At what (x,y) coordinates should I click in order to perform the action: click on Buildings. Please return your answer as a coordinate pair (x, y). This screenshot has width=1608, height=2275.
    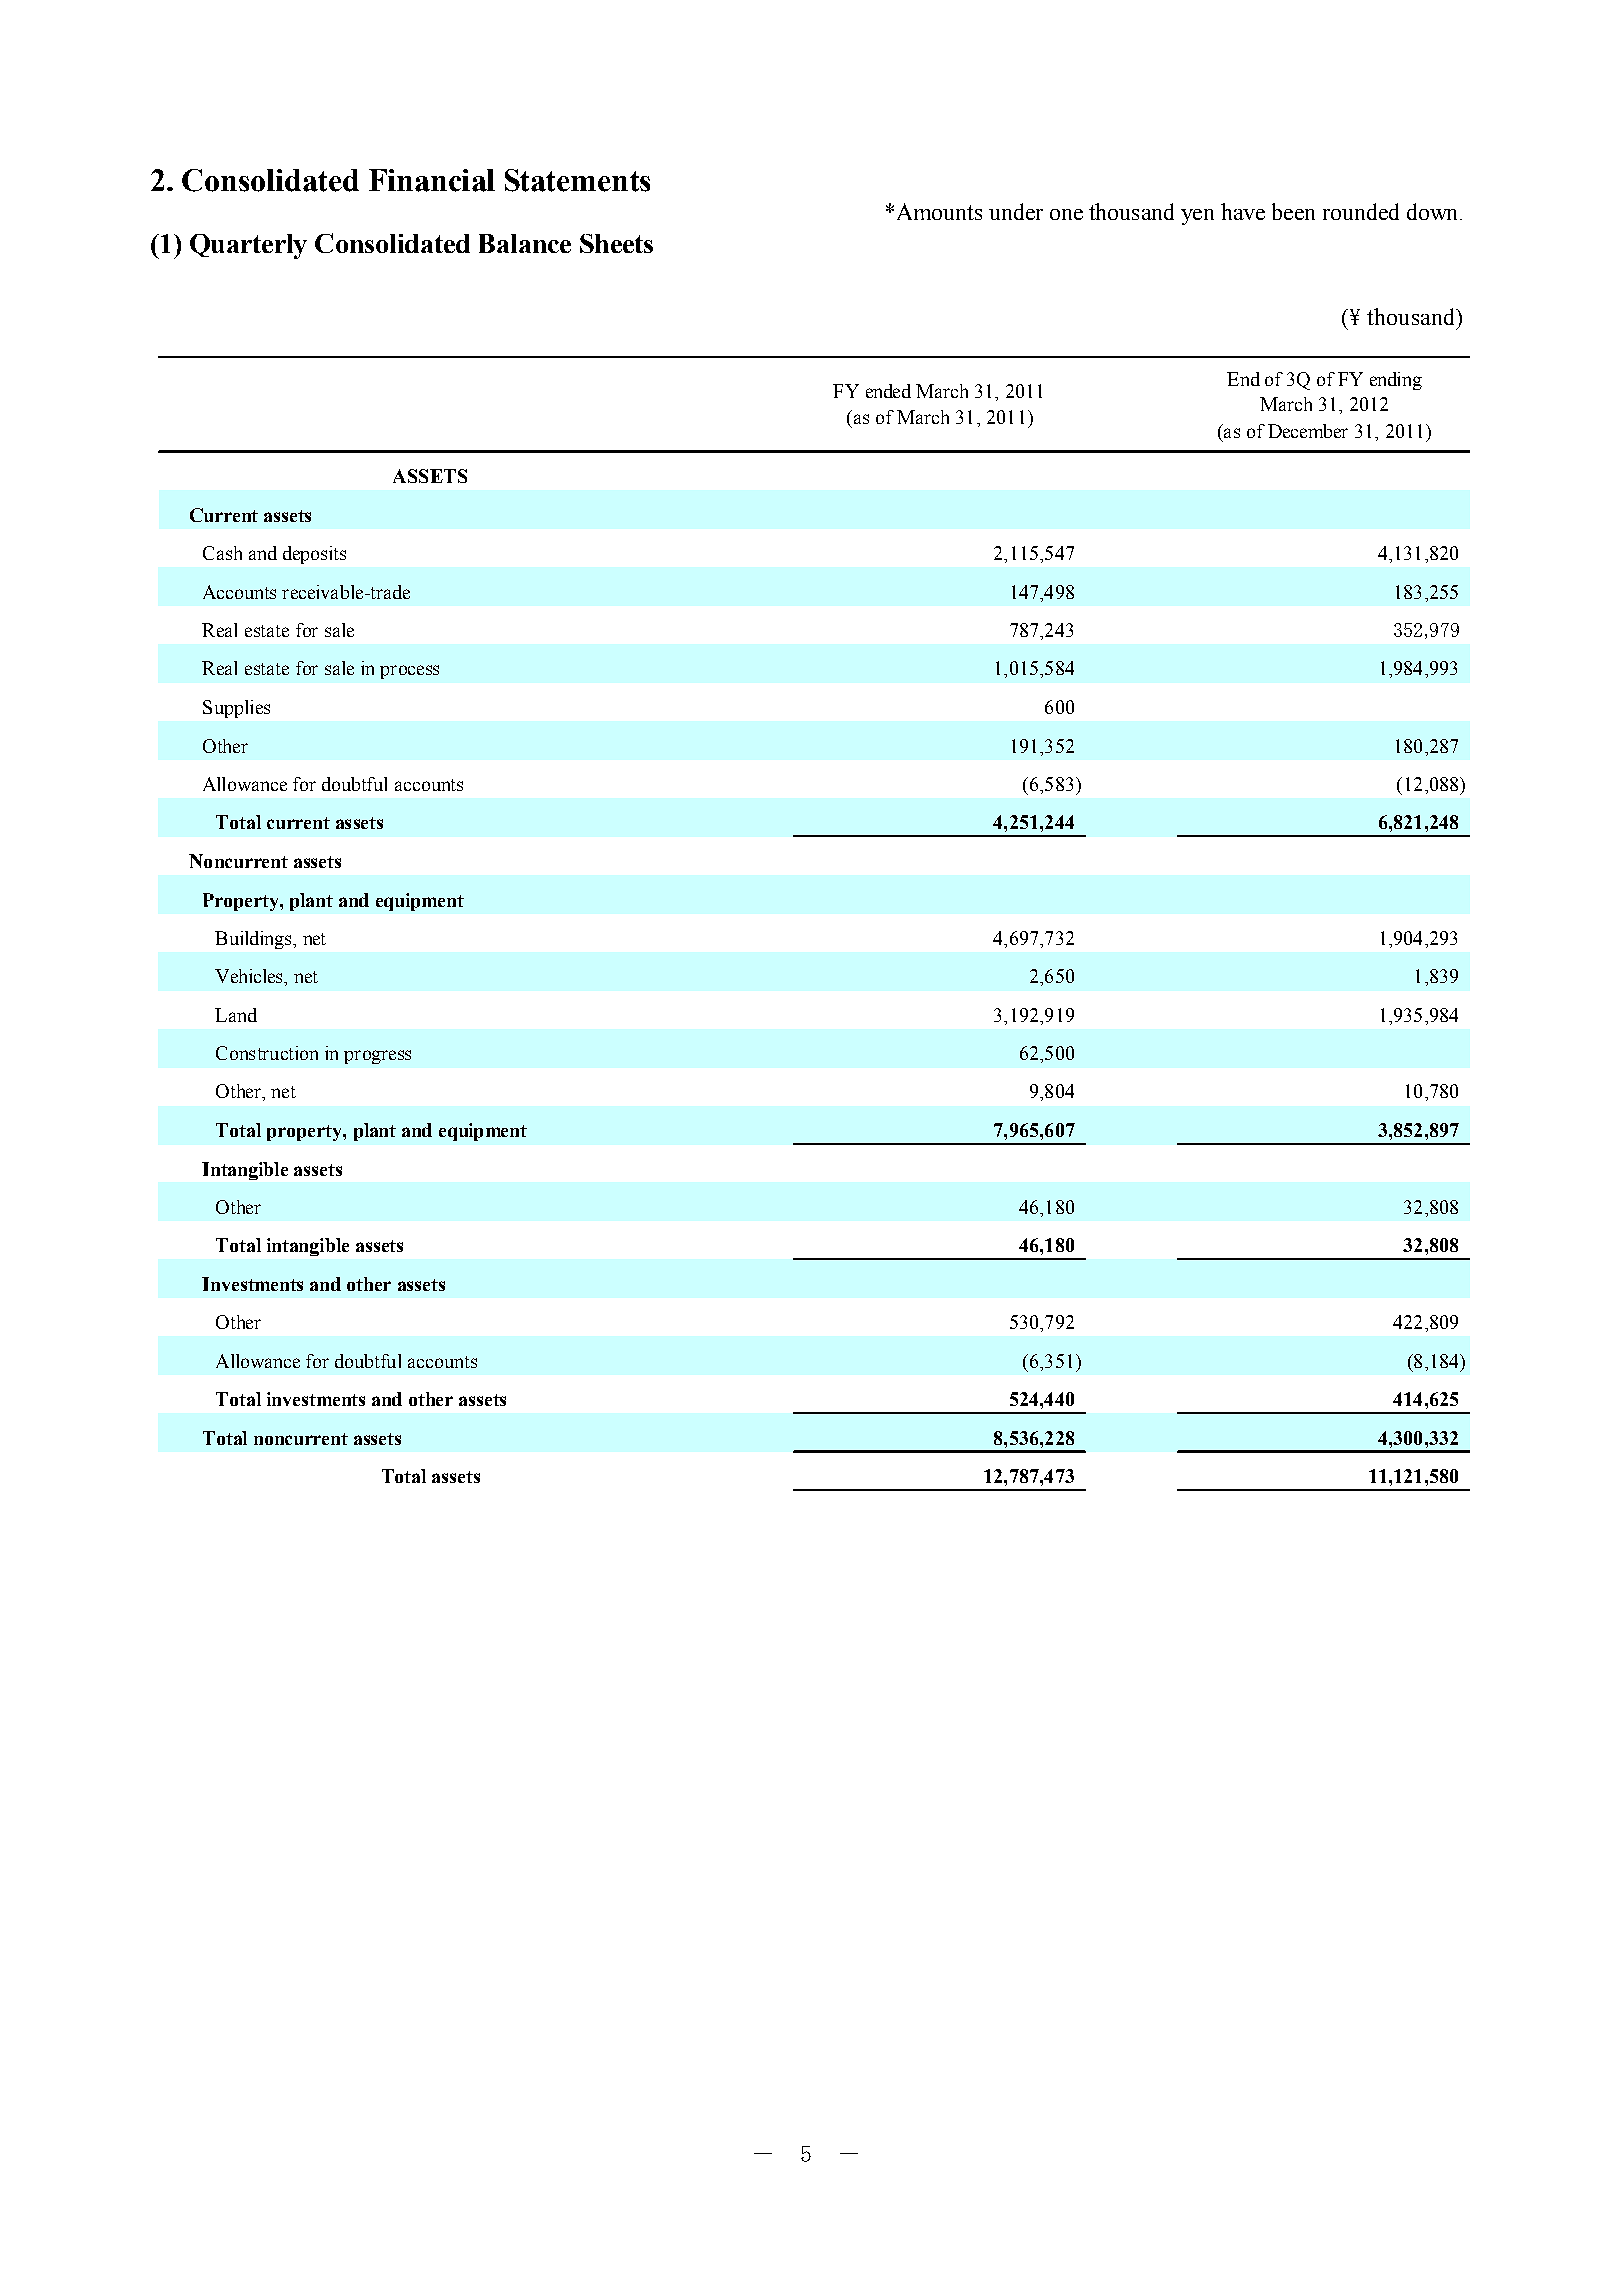
    Looking at the image, I should click on (253, 940).
